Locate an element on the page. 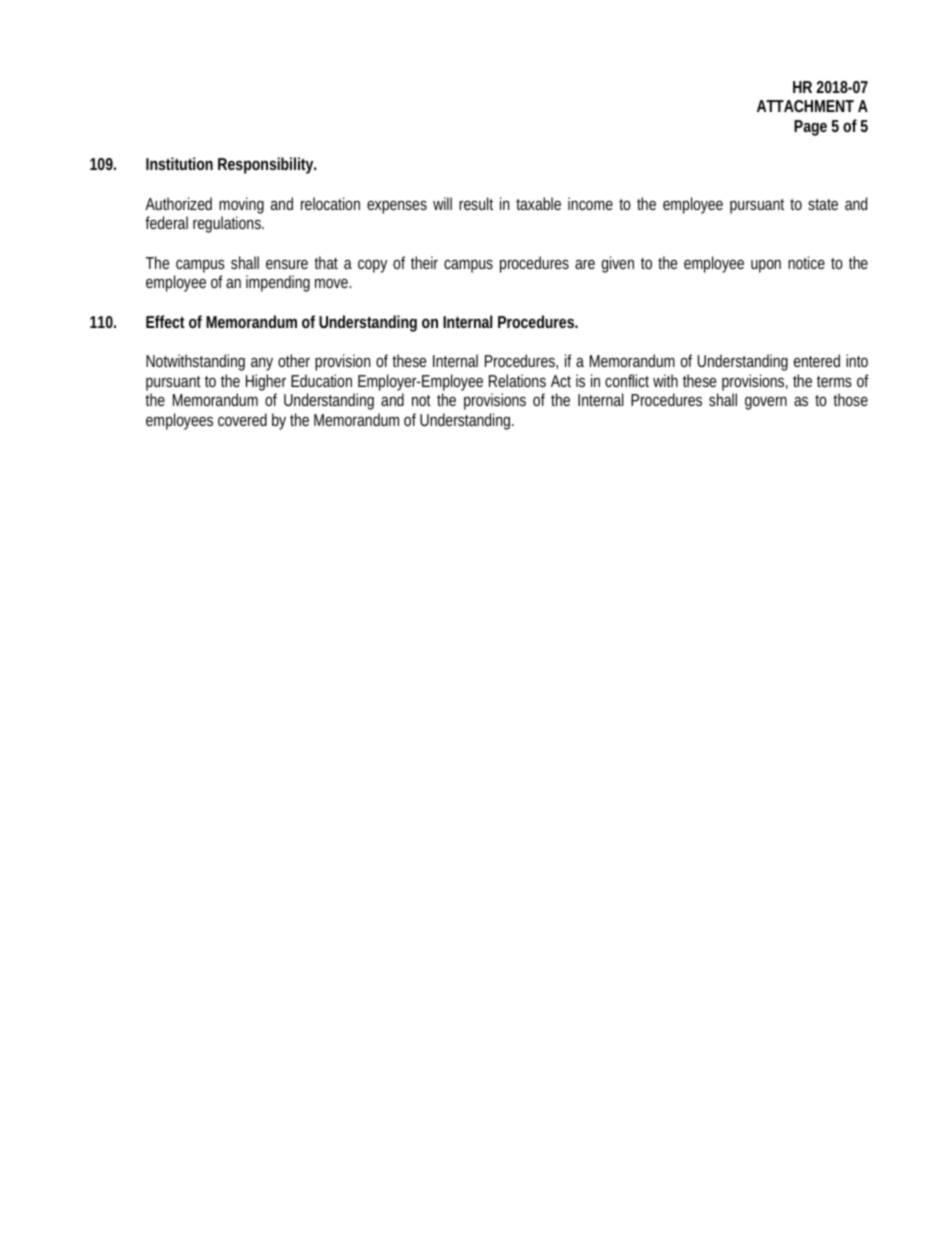 The image size is (952, 1233). Responsibility is located at coordinates (267, 165).
